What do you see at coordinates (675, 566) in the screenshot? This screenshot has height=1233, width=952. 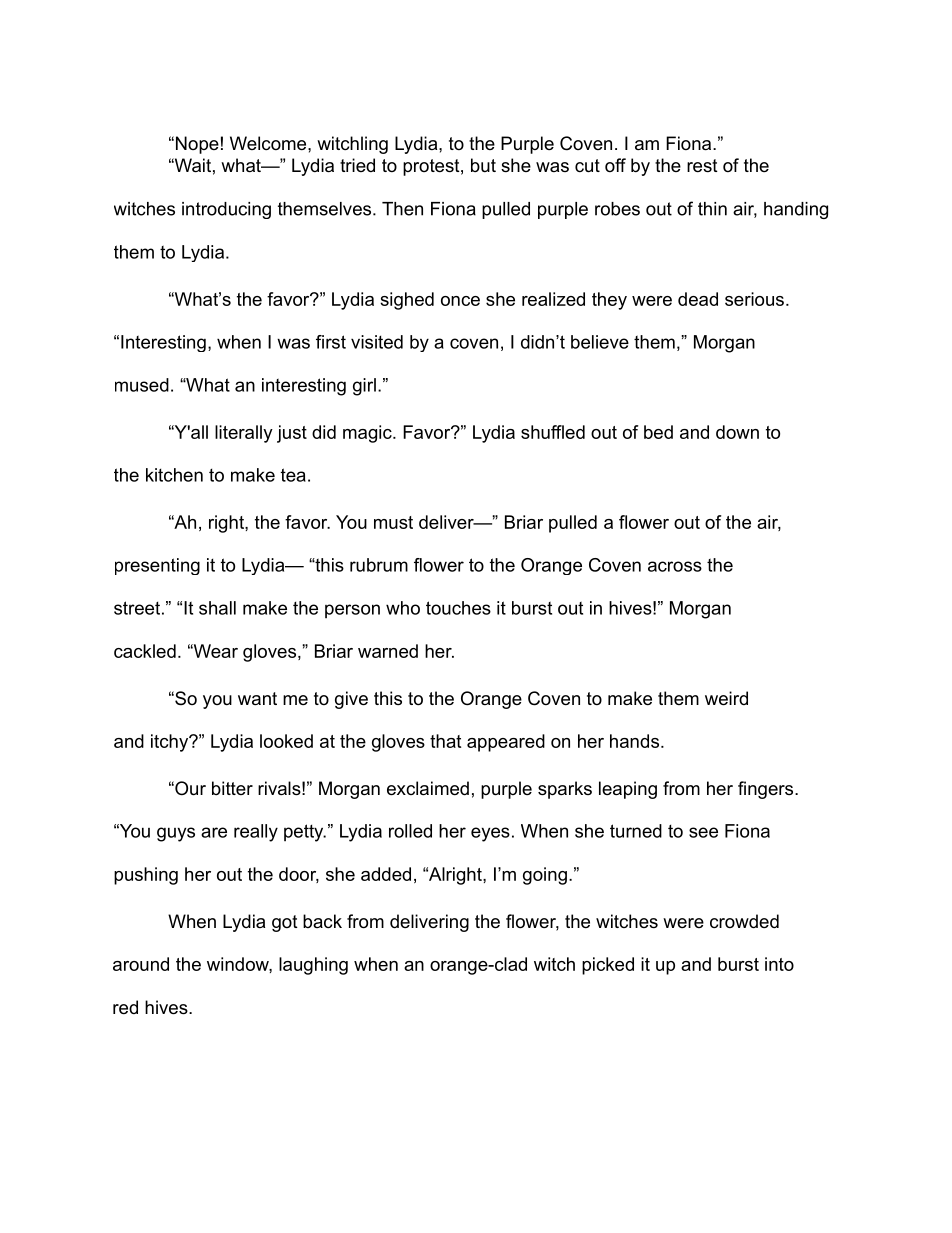 I see `across` at bounding box center [675, 566].
